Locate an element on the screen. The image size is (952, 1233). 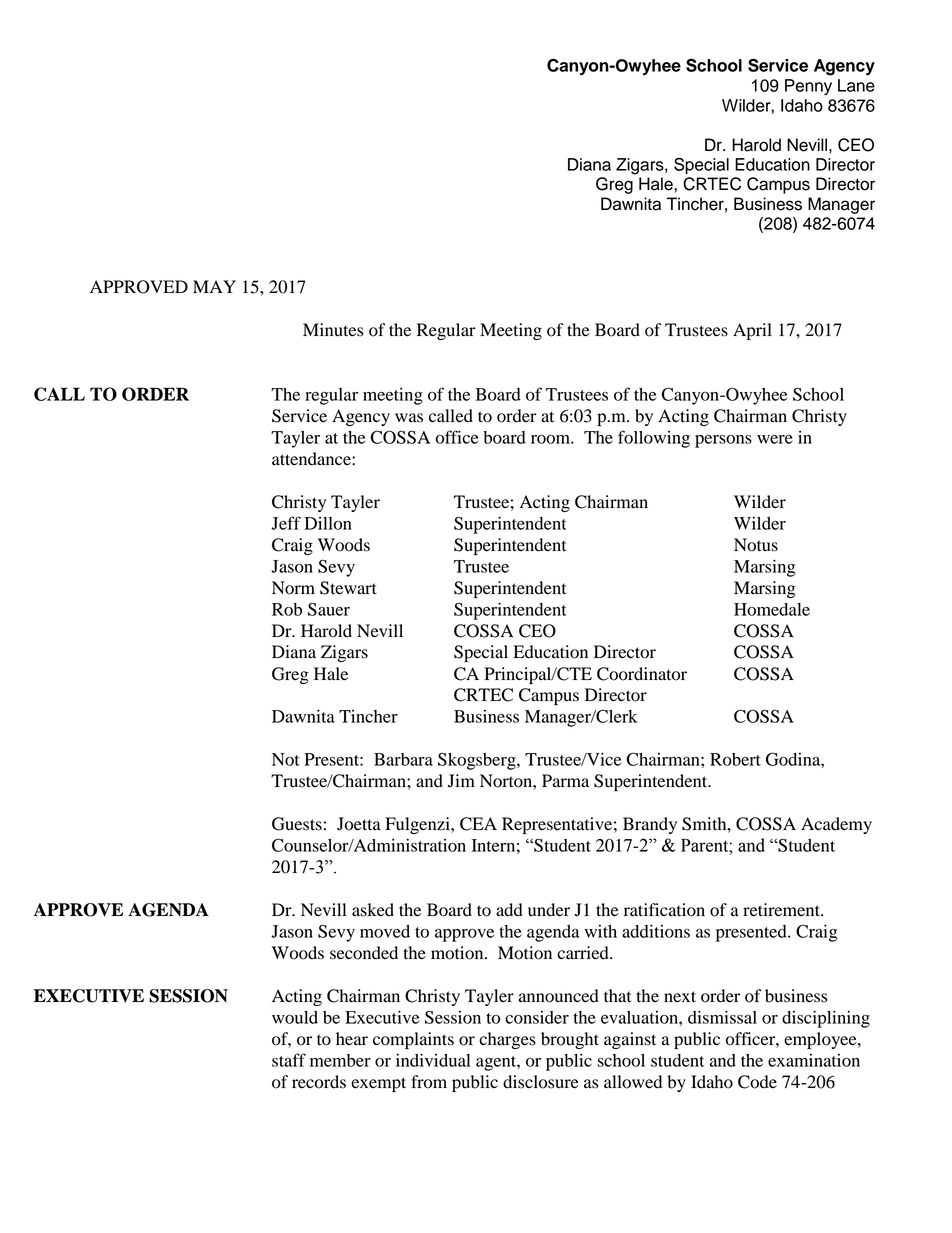
Penny is located at coordinates (808, 87).
